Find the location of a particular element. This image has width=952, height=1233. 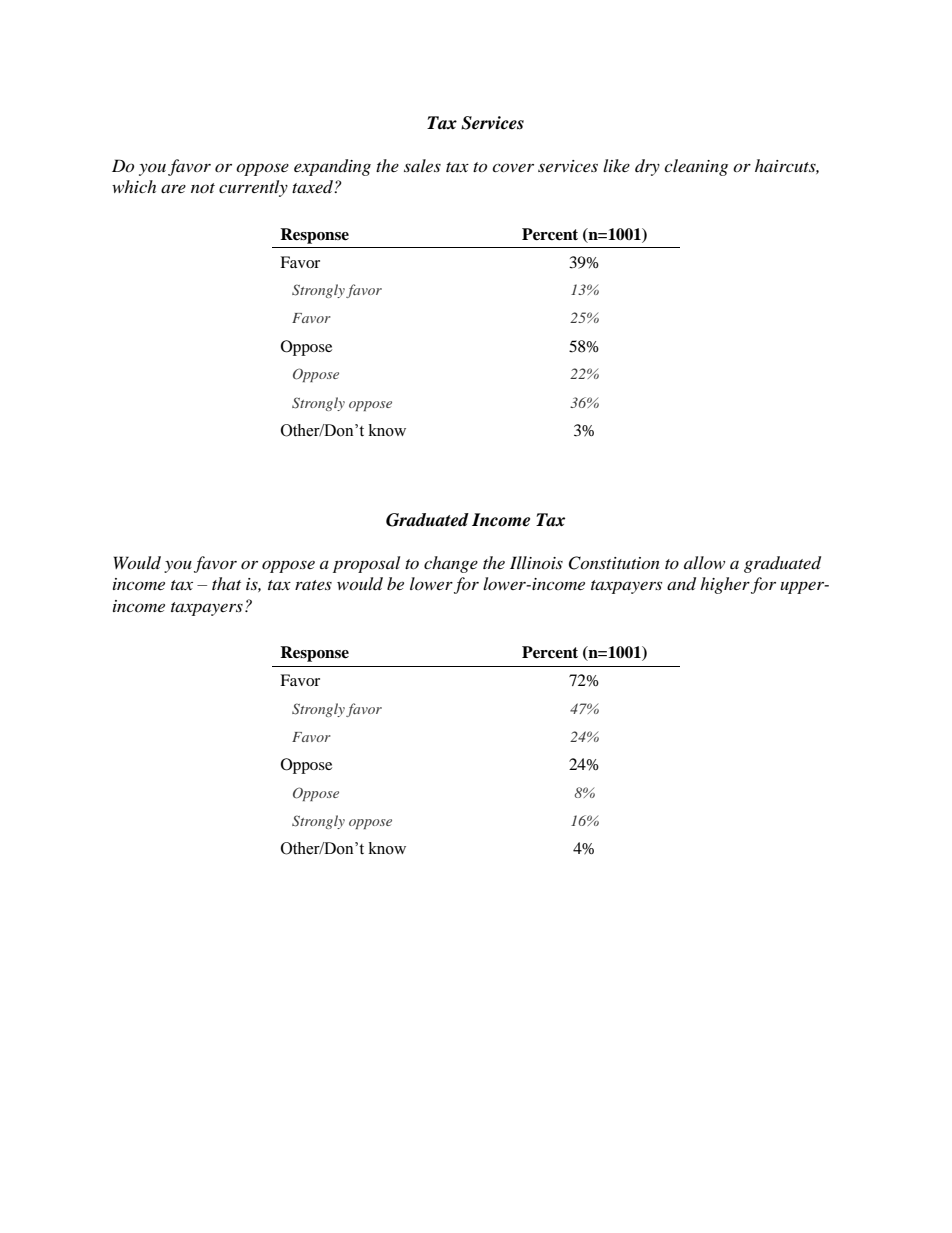

sales is located at coordinates (422, 165).
